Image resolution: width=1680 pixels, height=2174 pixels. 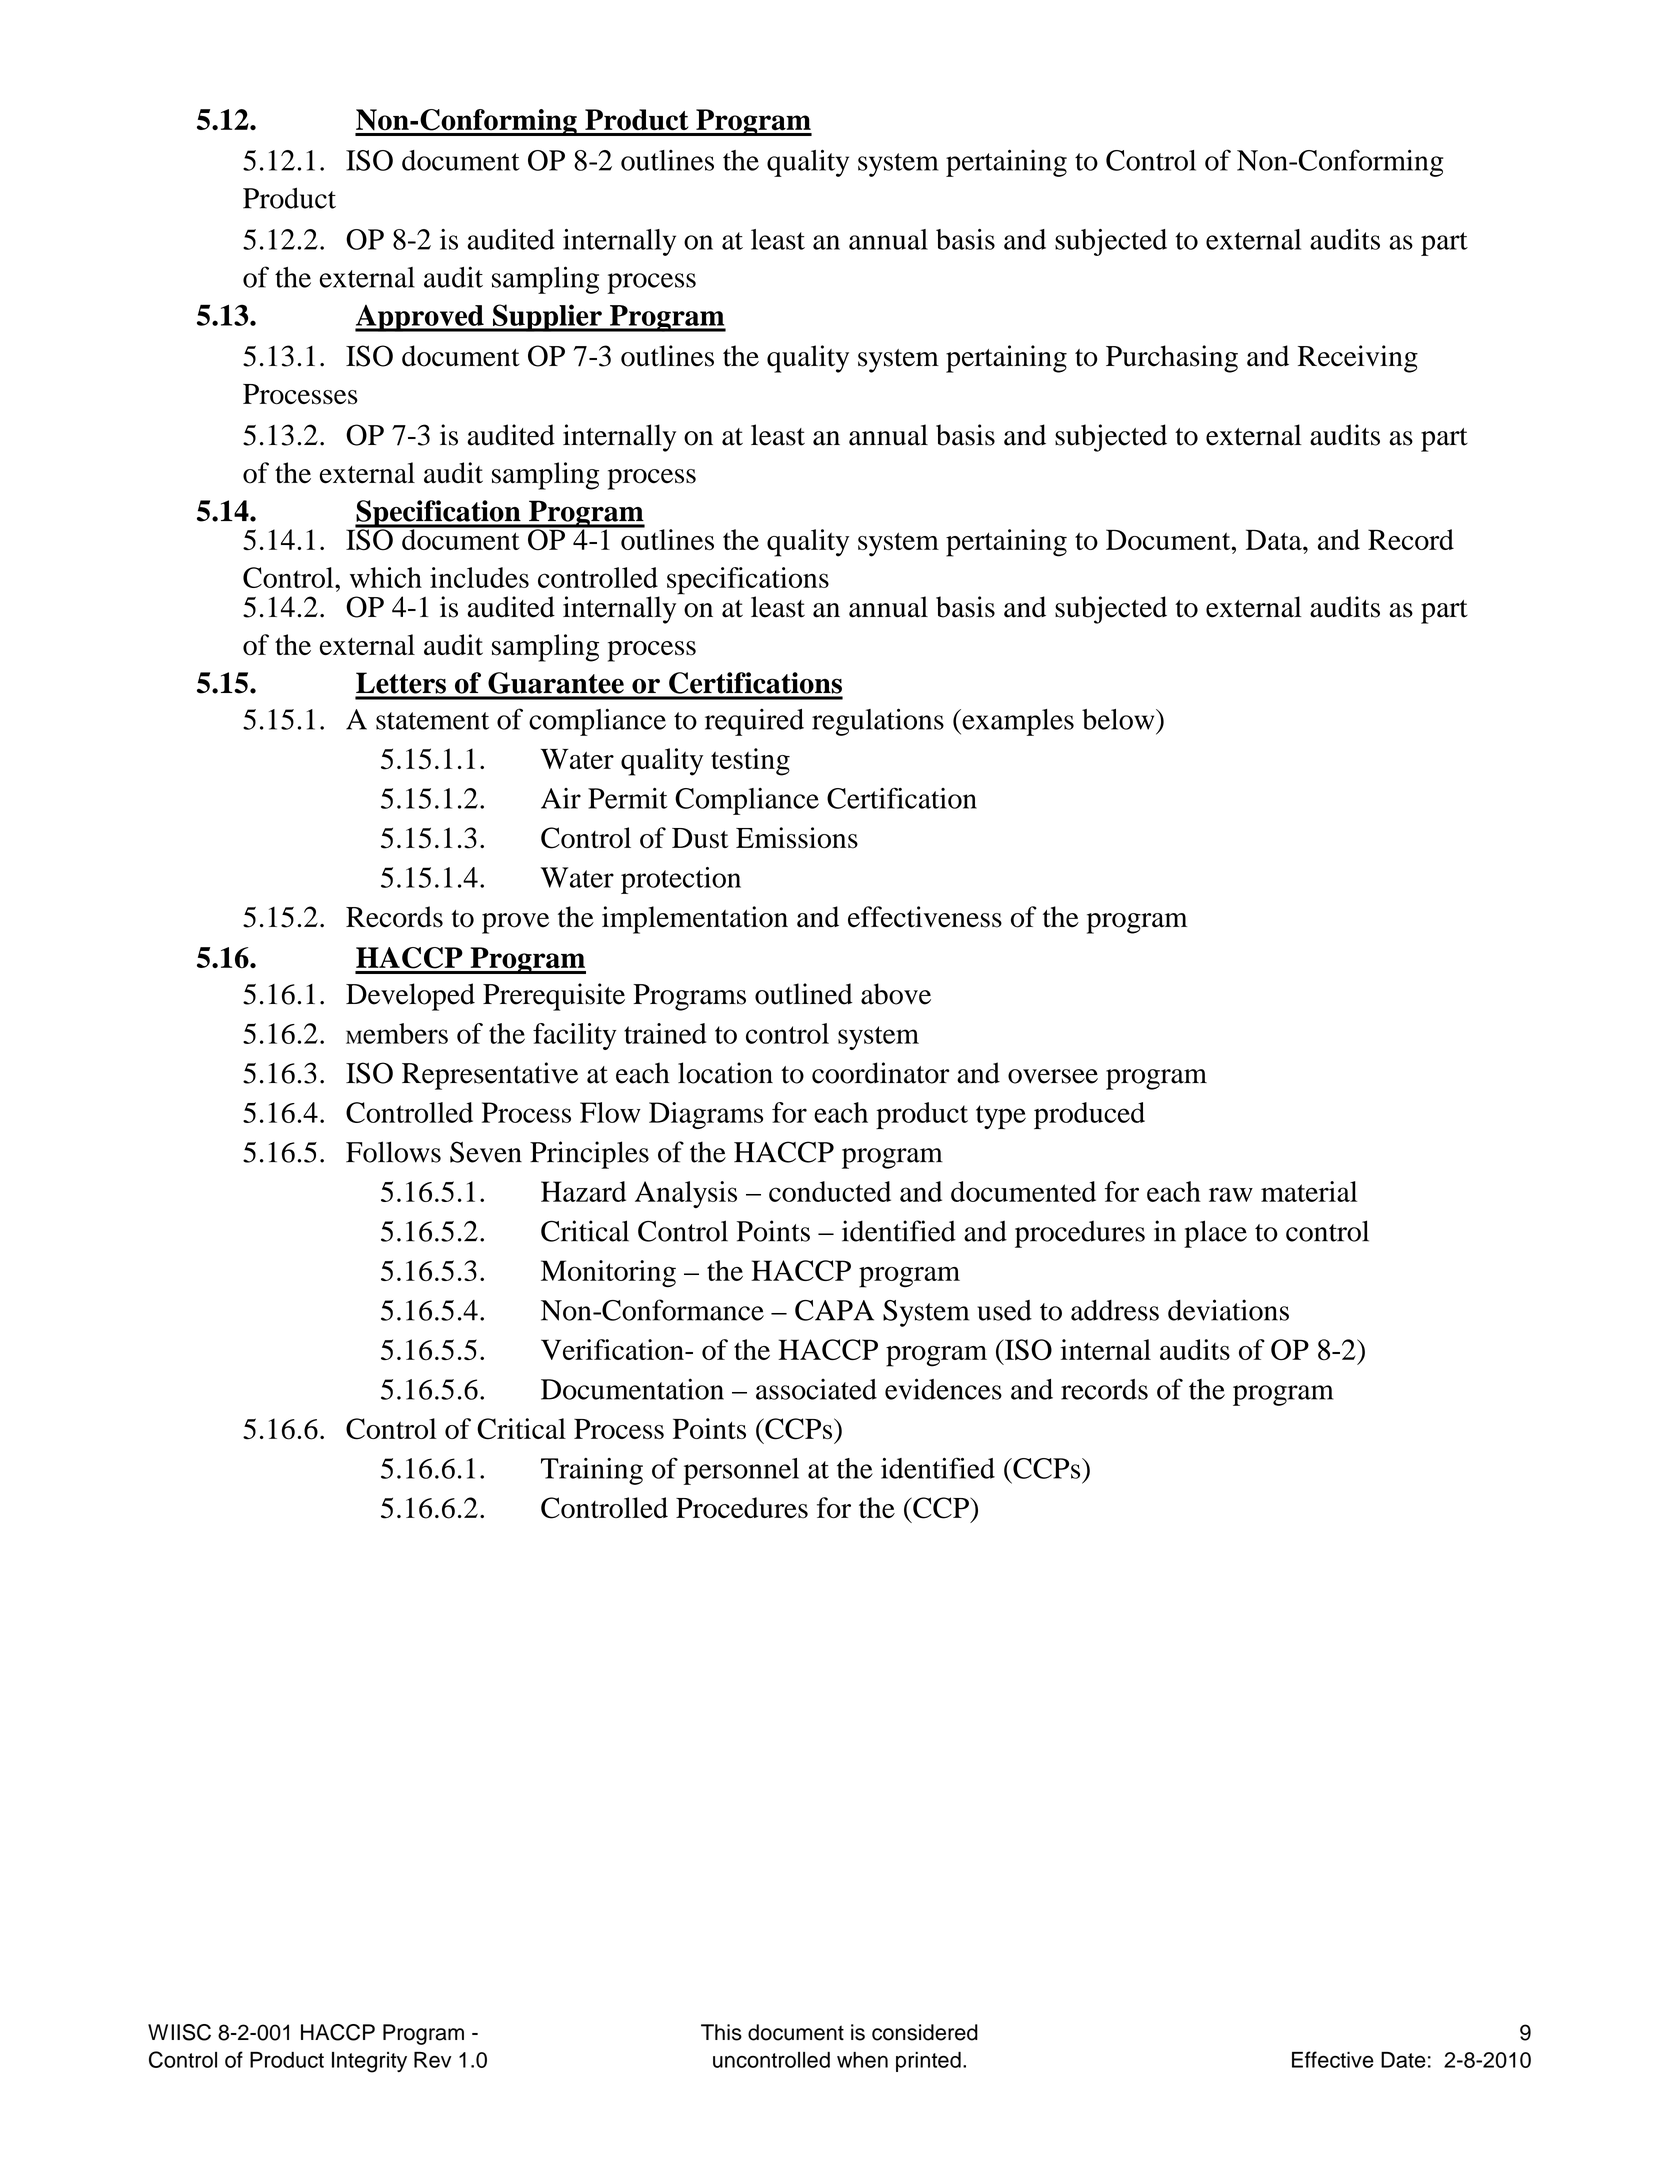 I want to click on Purchasing, so click(x=1172, y=359).
